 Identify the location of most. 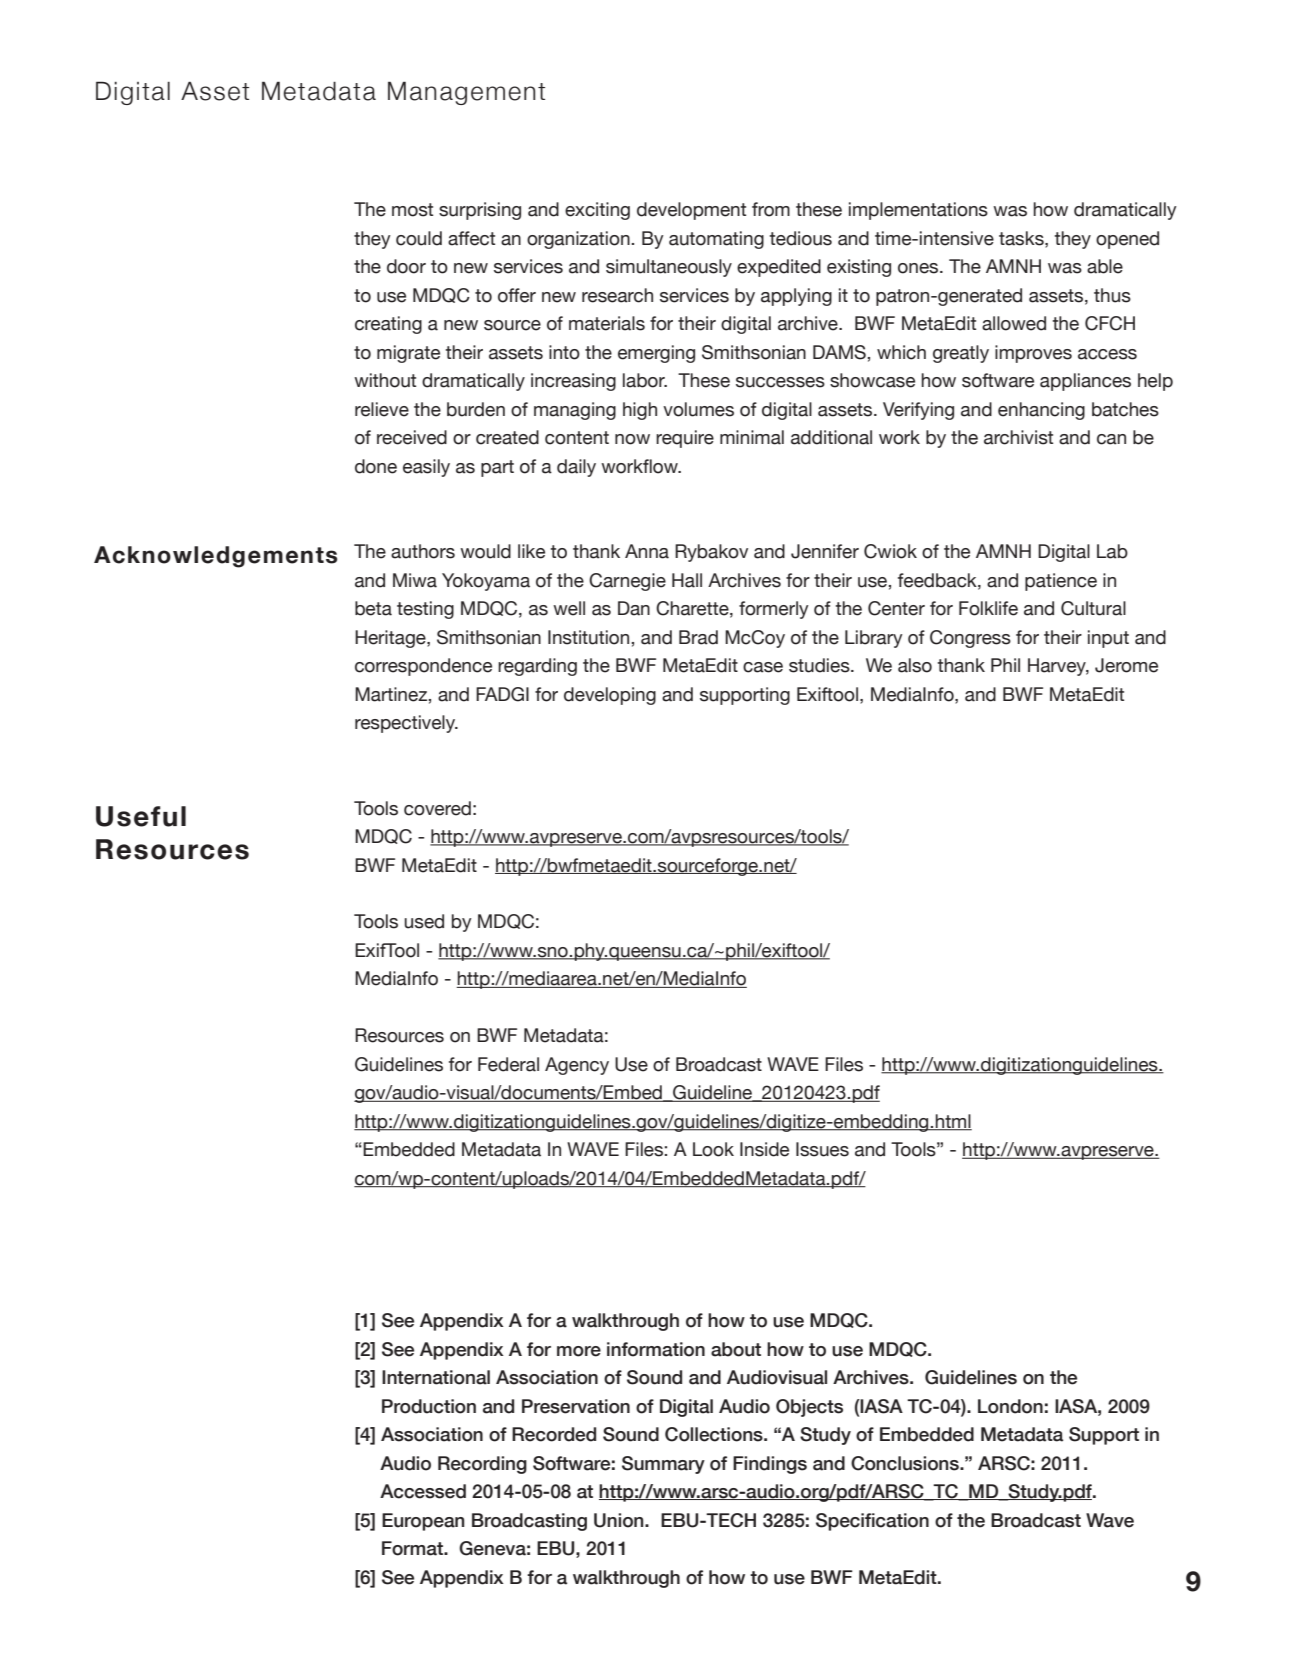
(412, 210).
